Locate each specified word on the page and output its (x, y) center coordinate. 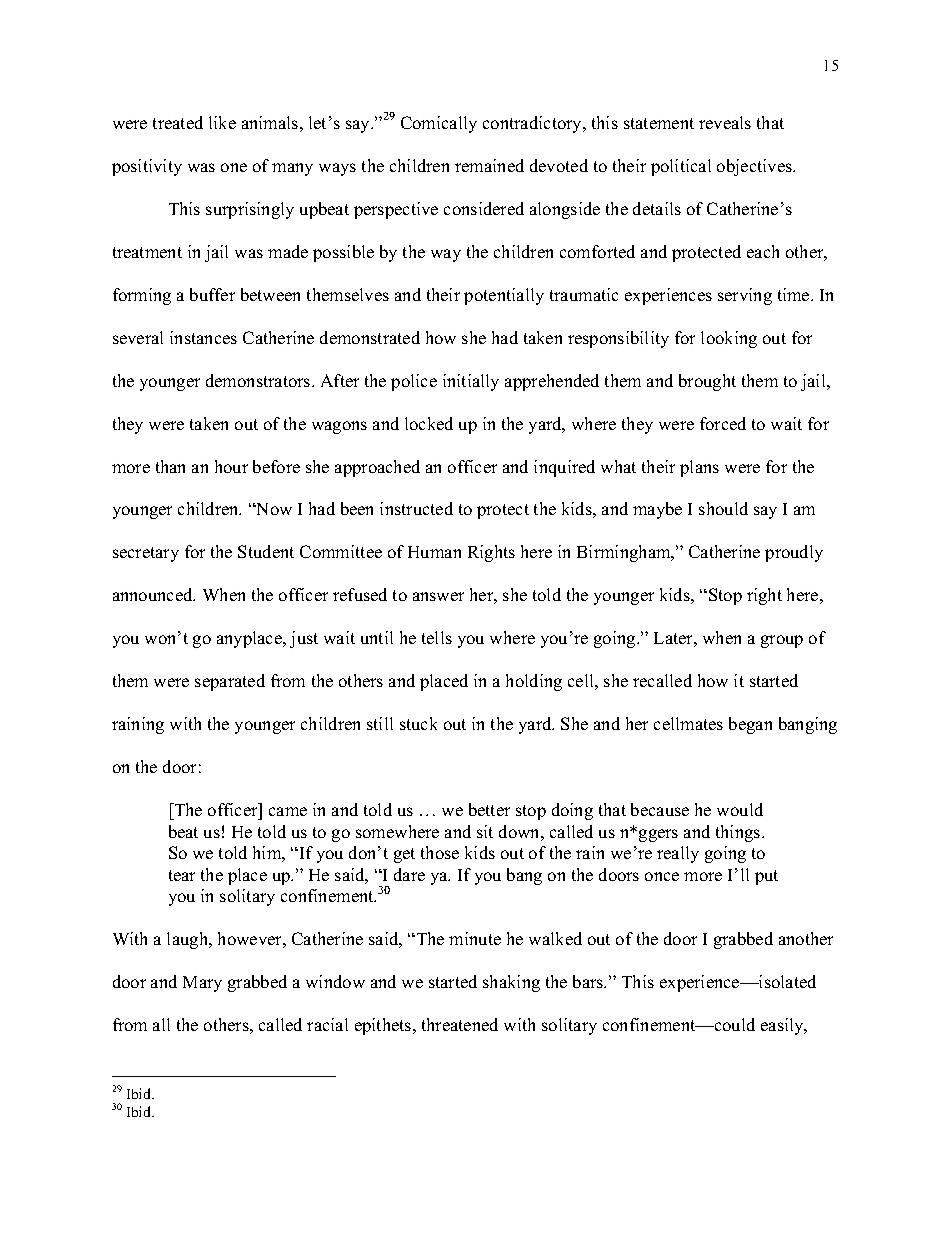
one (234, 167)
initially (471, 382)
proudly (794, 553)
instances (203, 337)
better (489, 809)
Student (266, 551)
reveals (725, 122)
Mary (202, 984)
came (288, 811)
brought (707, 382)
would (740, 809)
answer (438, 596)
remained (489, 165)
